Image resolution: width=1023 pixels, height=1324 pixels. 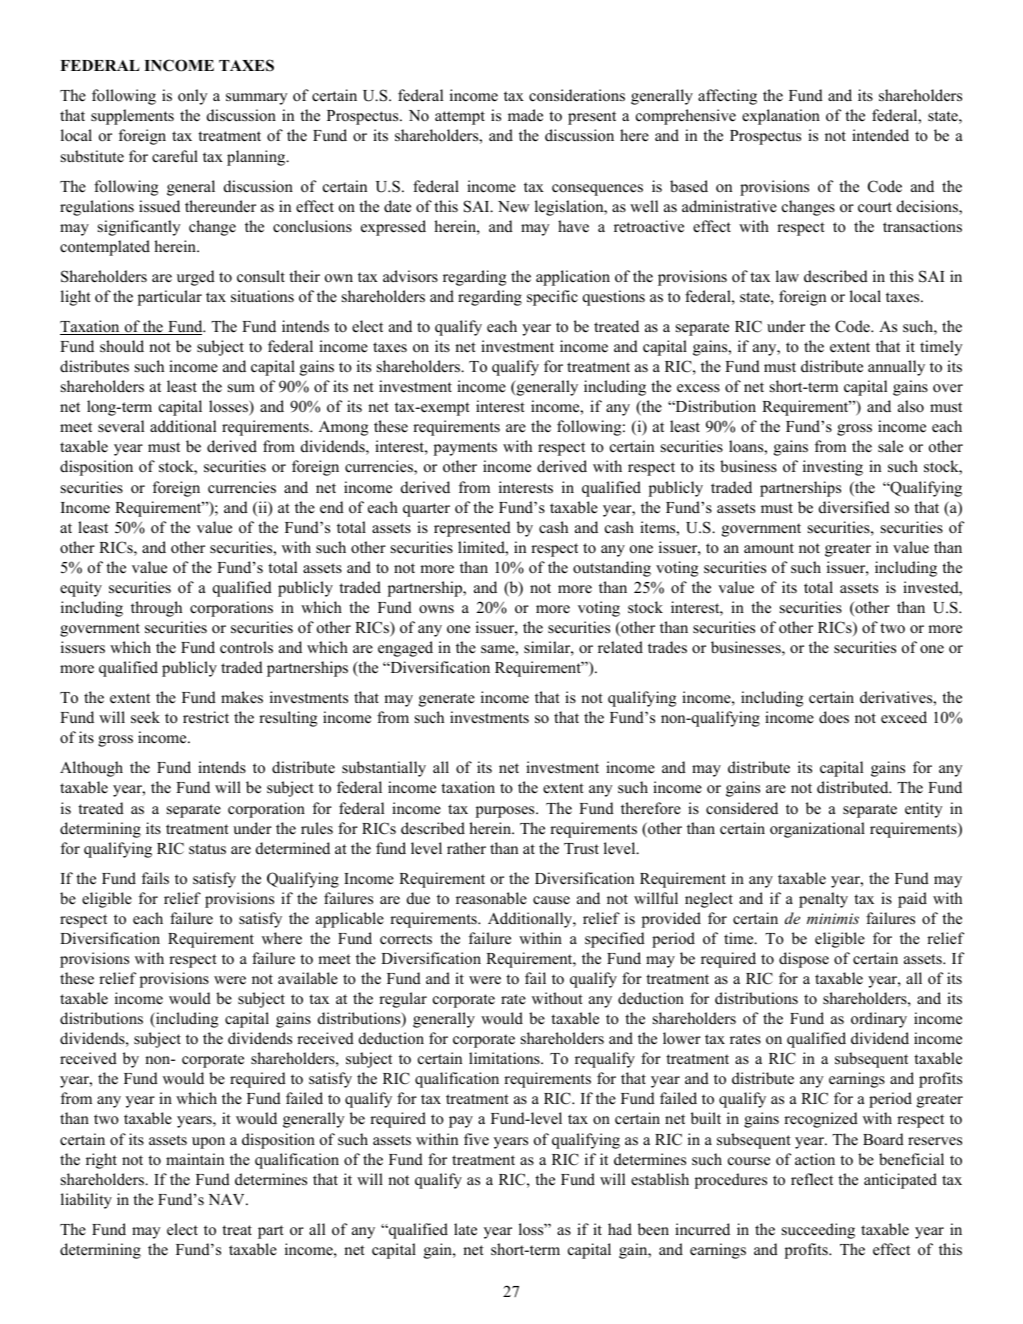 What do you see at coordinates (246, 647) in the screenshot?
I see `controls` at bounding box center [246, 647].
